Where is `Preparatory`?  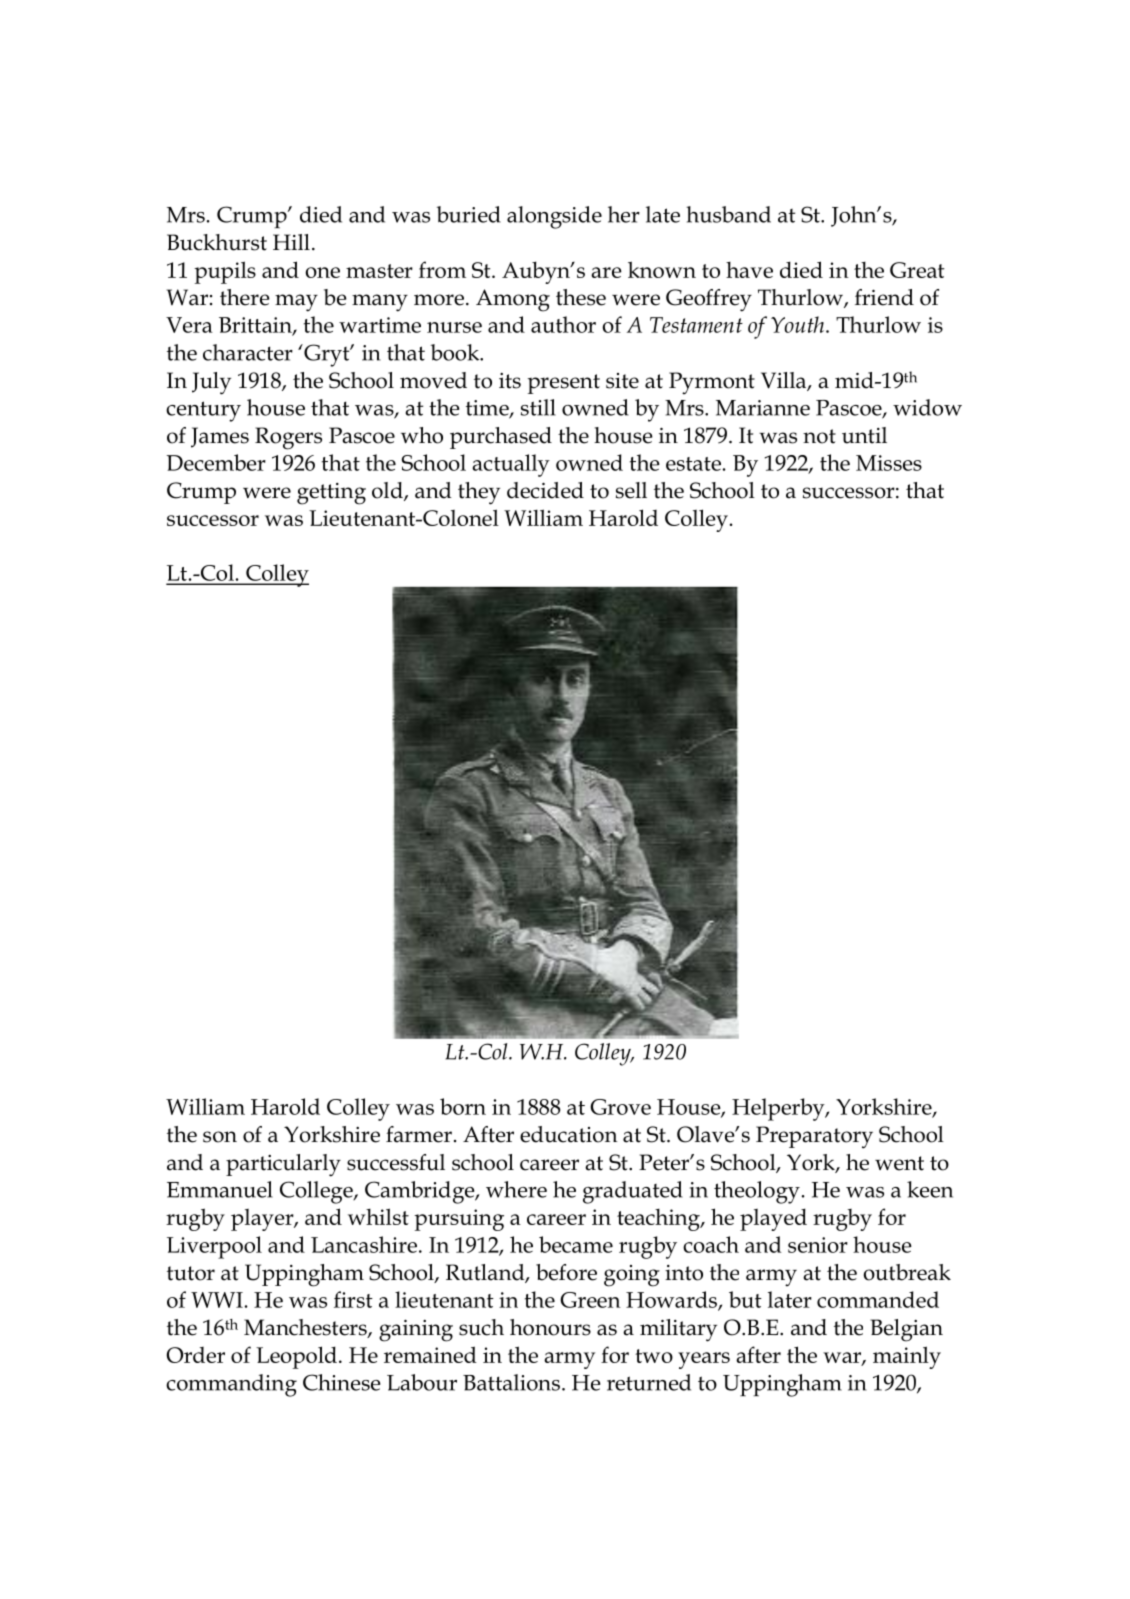
Preparatory is located at coordinates (814, 1137).
